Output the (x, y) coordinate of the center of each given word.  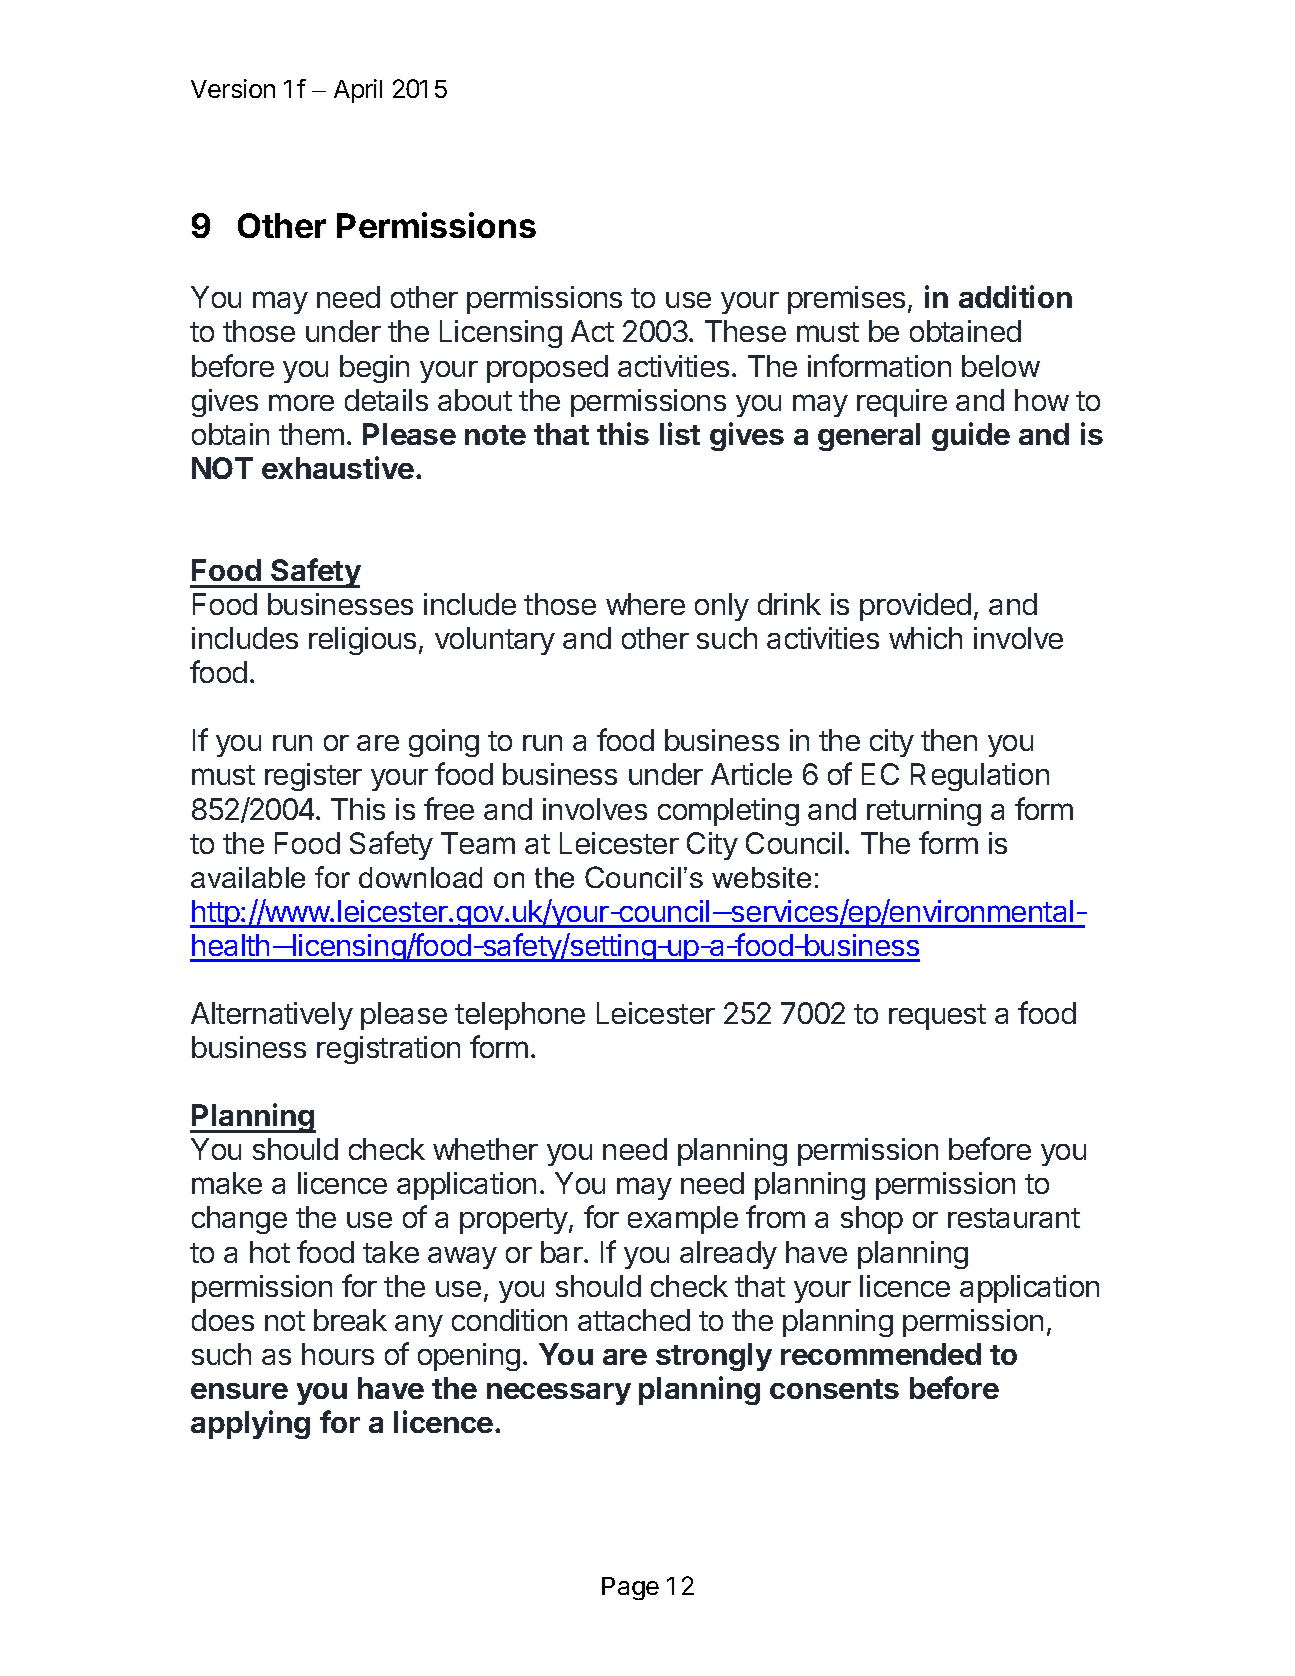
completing (728, 812)
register (313, 777)
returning (924, 812)
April (358, 91)
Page (630, 1588)
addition (1015, 296)
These (745, 331)
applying (250, 1424)
